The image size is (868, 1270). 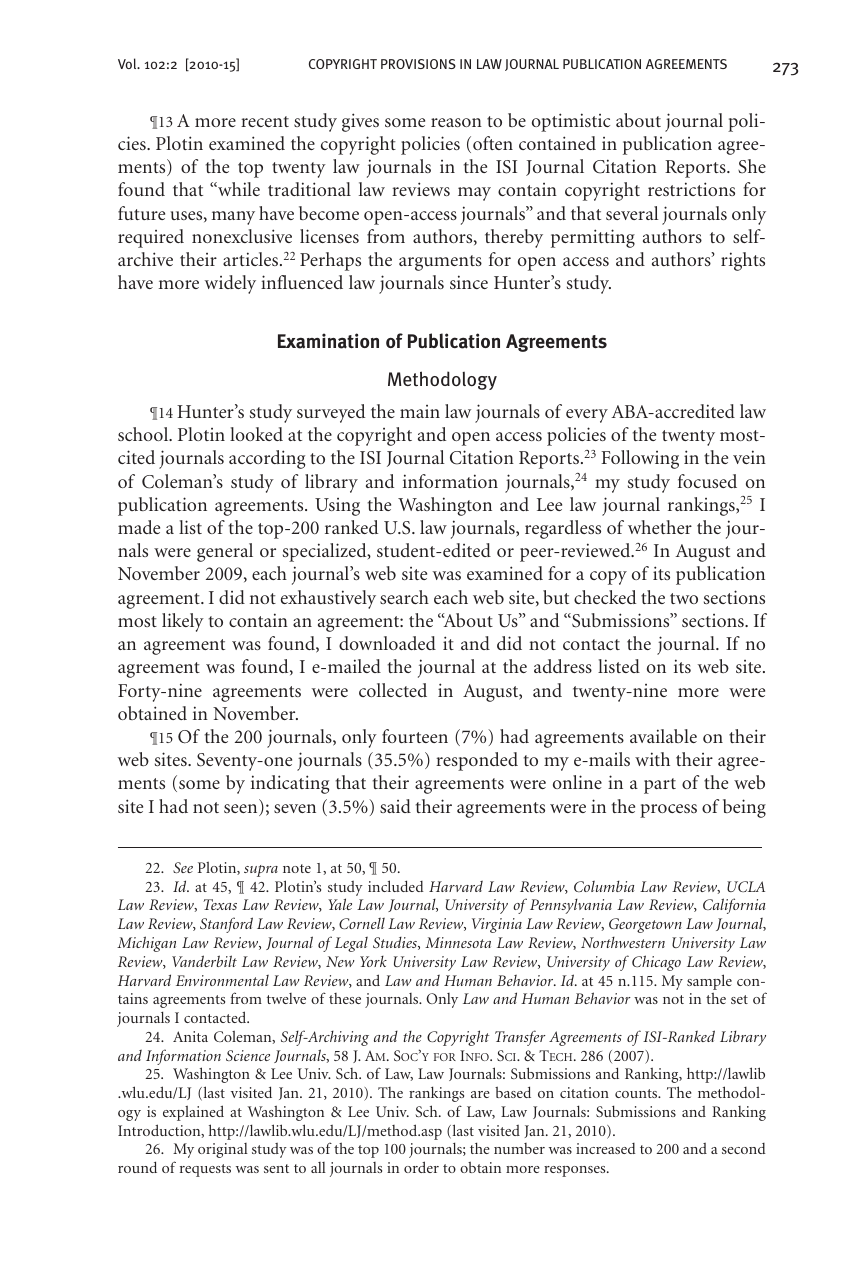 What do you see at coordinates (640, 459) in the screenshot?
I see `Following` at bounding box center [640, 459].
